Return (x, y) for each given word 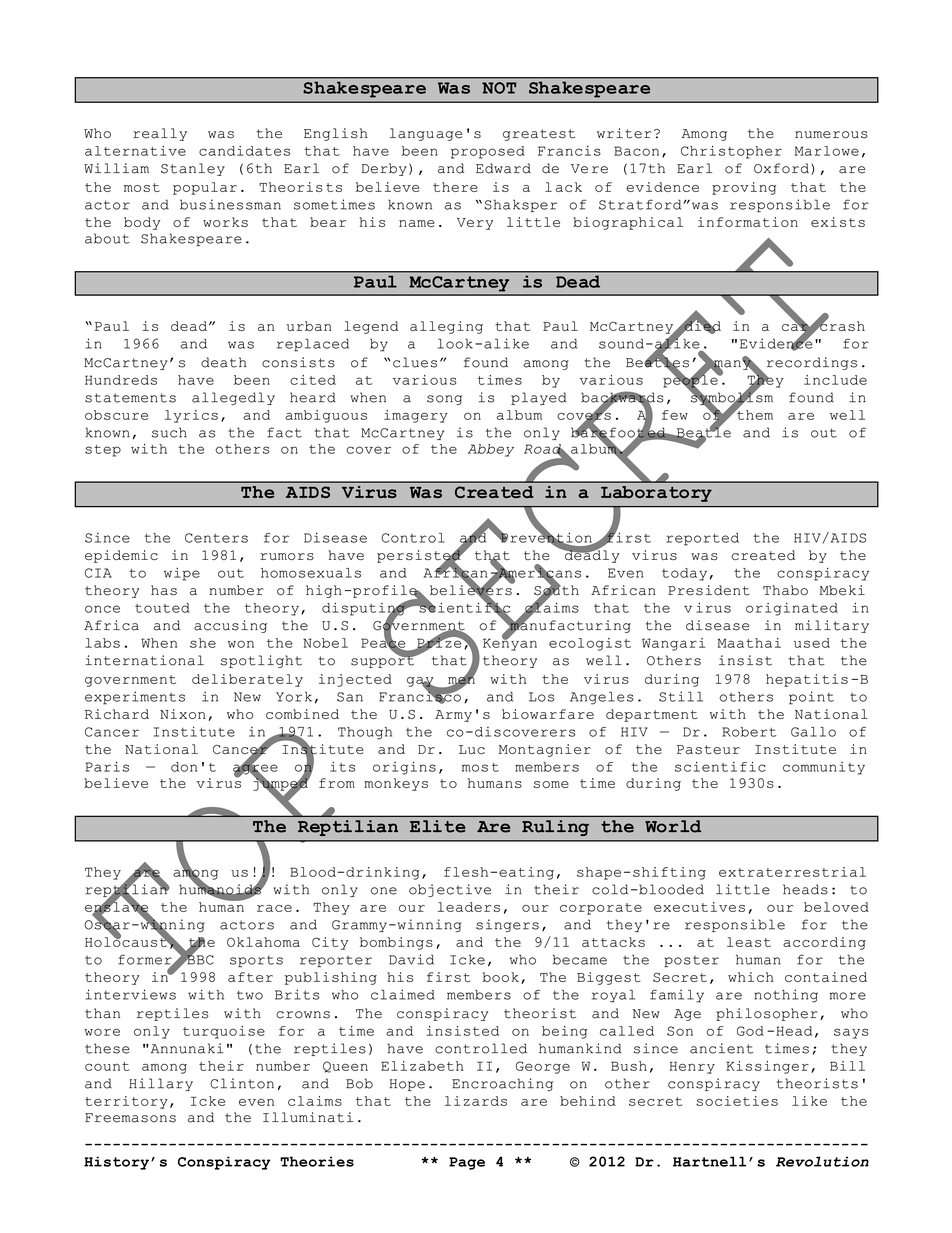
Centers (216, 538)
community (824, 768)
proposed (488, 152)
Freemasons (130, 1118)
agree (255, 769)
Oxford (781, 168)
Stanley (193, 169)
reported (702, 539)
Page (467, 1163)
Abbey (491, 450)
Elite (438, 826)
